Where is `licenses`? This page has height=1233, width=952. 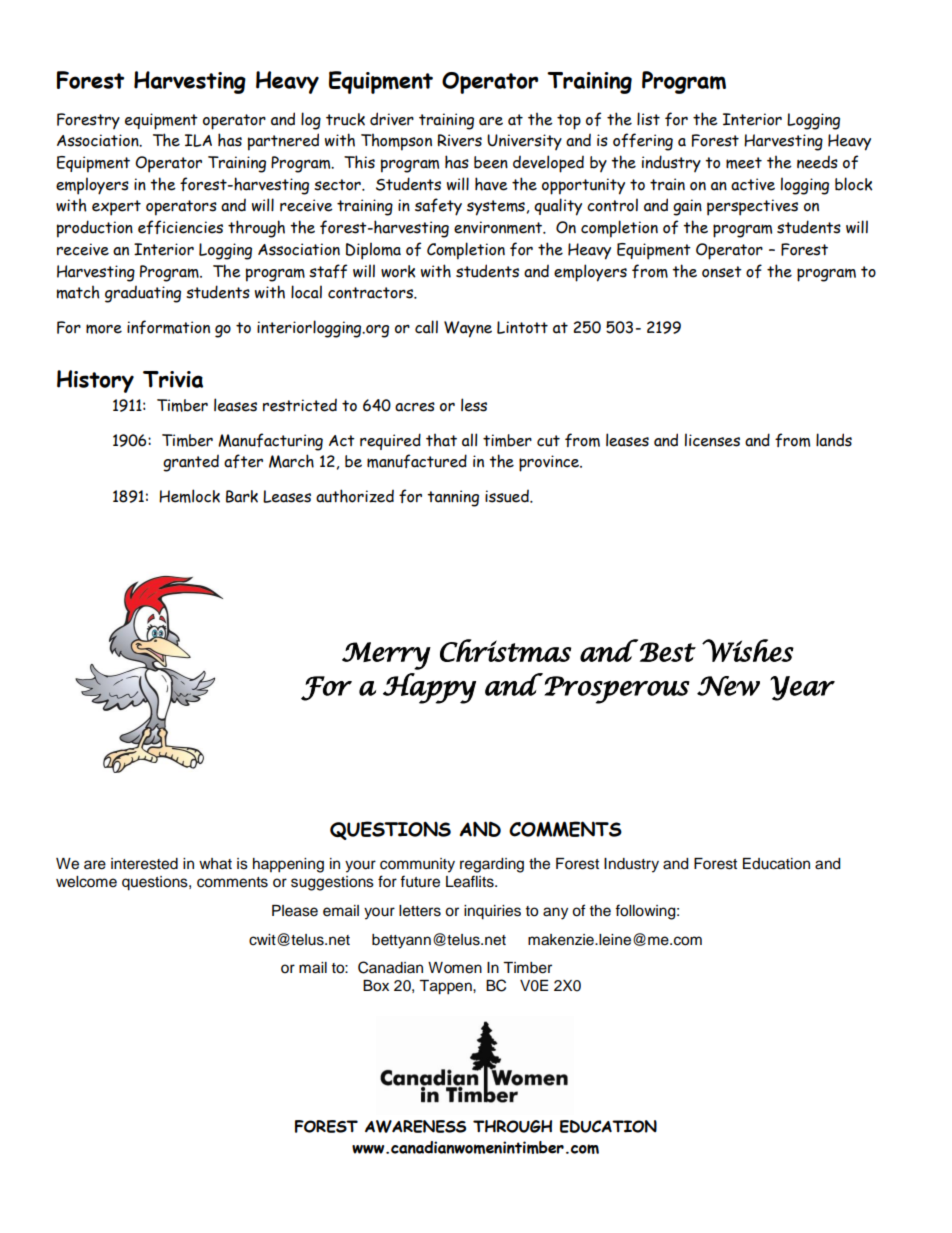 licenses is located at coordinates (712, 440).
